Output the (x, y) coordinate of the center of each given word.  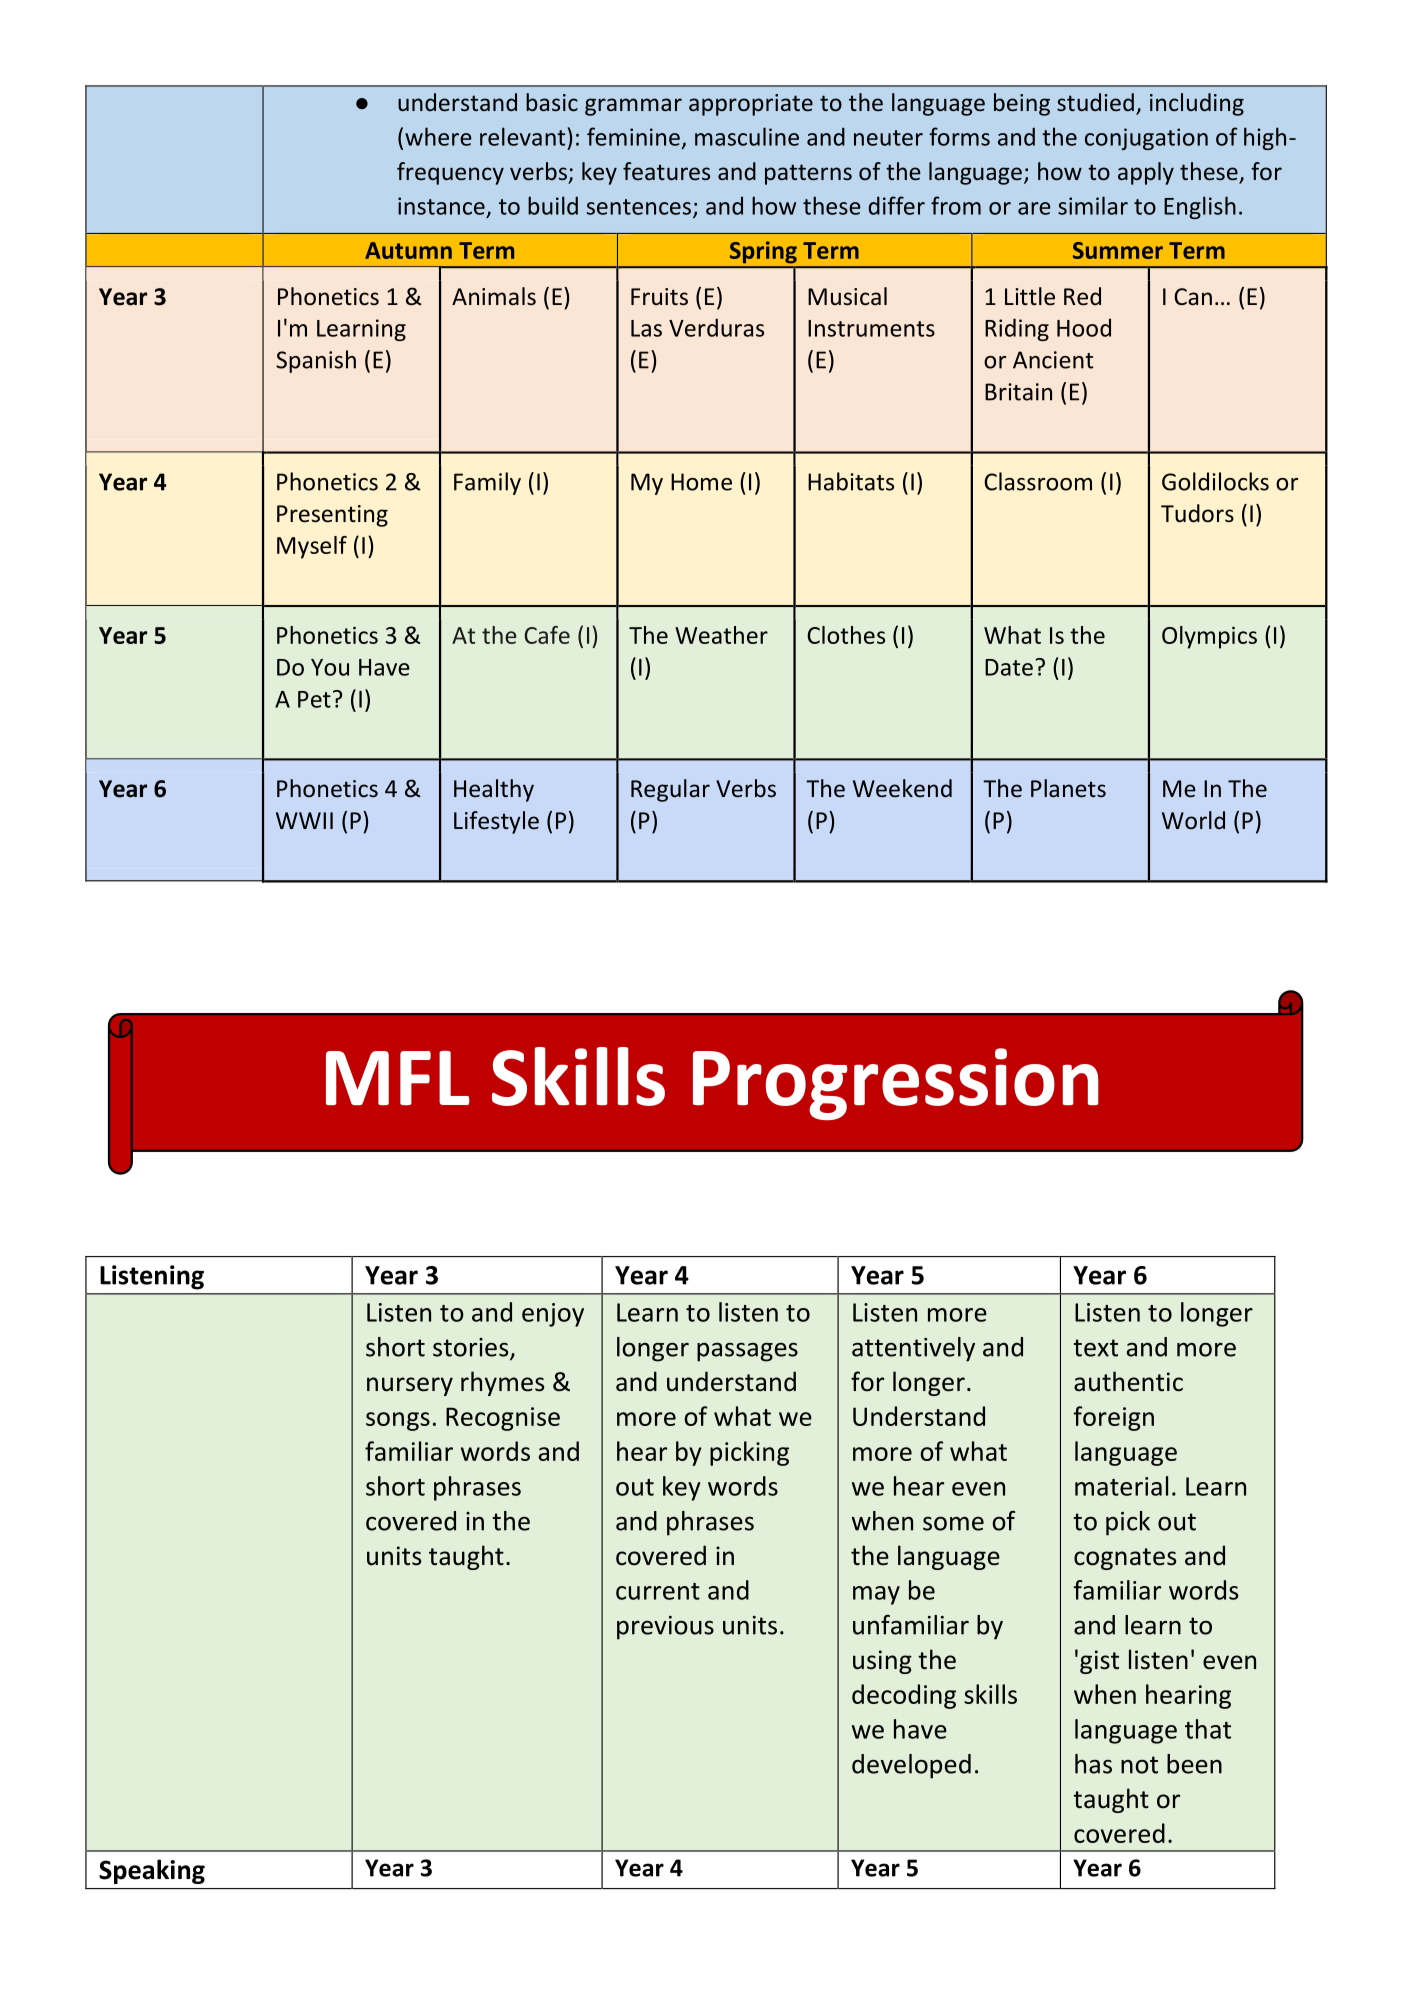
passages (747, 1352)
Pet (314, 699)
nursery (410, 1386)
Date (1009, 667)
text (1096, 1348)
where (438, 136)
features (666, 171)
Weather (721, 635)
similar (1093, 205)
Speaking (152, 1871)
